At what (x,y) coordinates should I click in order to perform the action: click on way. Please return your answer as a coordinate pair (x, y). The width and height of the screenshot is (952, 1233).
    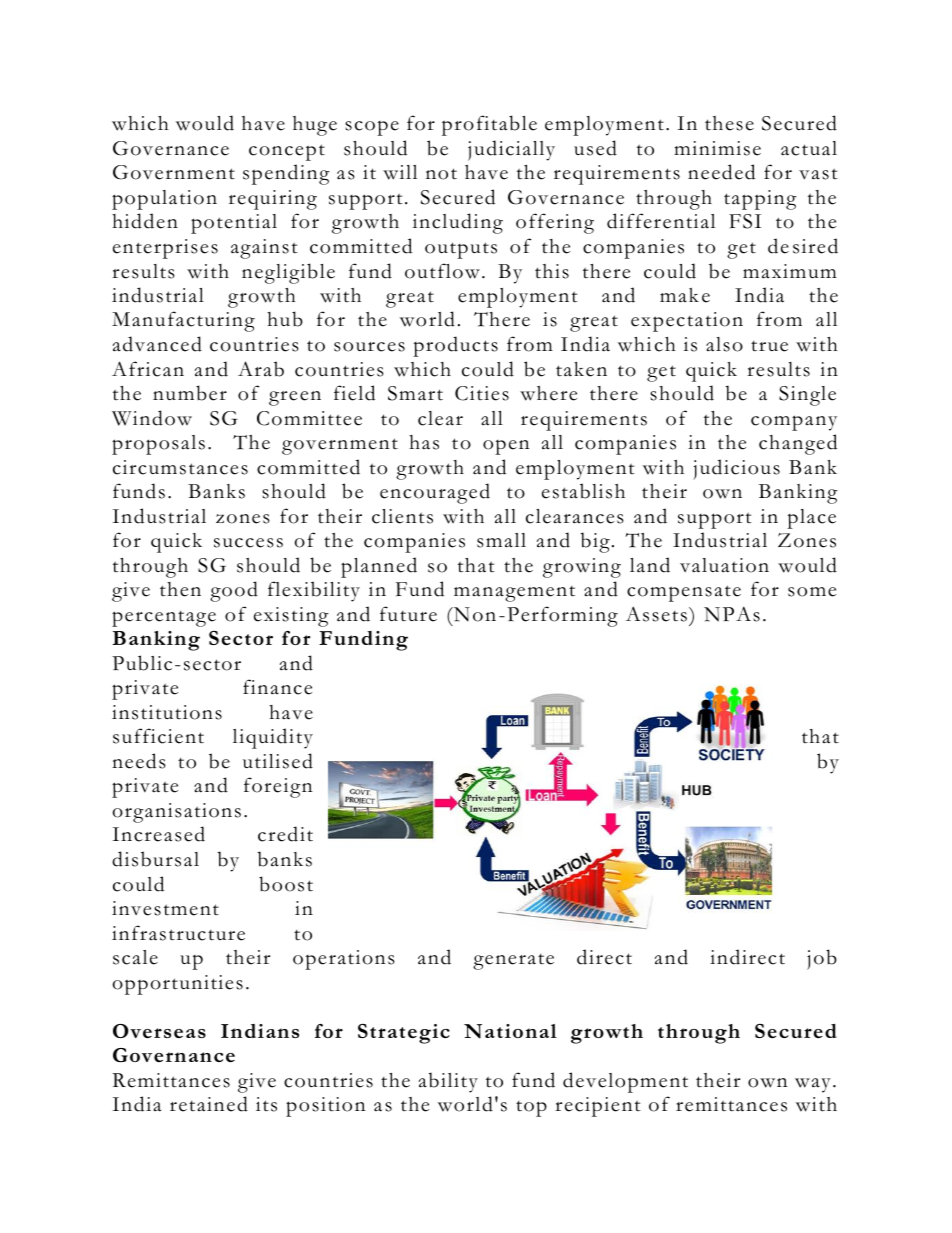
    Looking at the image, I should click on (813, 1085).
